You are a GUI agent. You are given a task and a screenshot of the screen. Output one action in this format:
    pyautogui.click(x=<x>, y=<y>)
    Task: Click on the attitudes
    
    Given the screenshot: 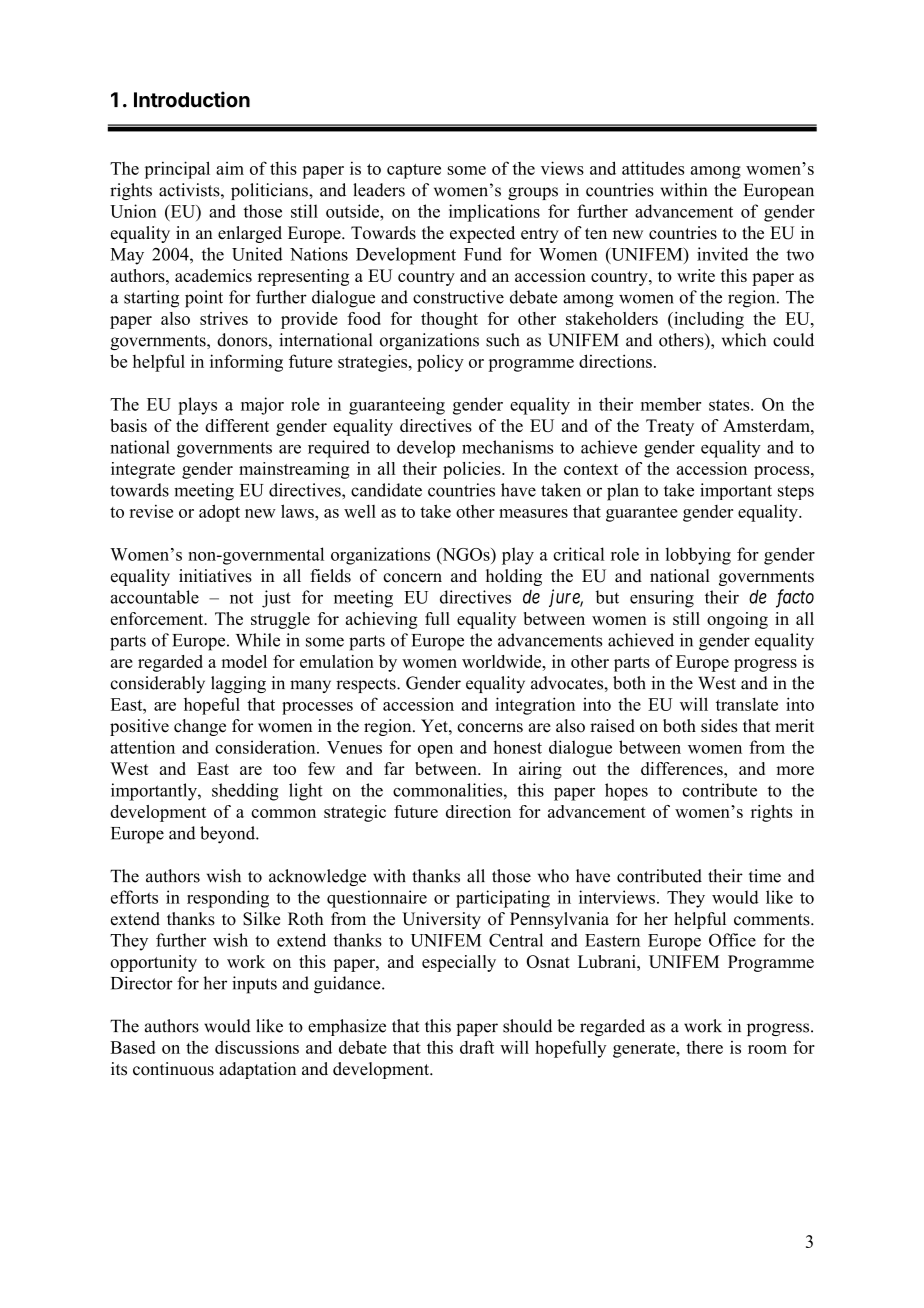 What is the action you would take?
    pyautogui.click(x=653, y=168)
